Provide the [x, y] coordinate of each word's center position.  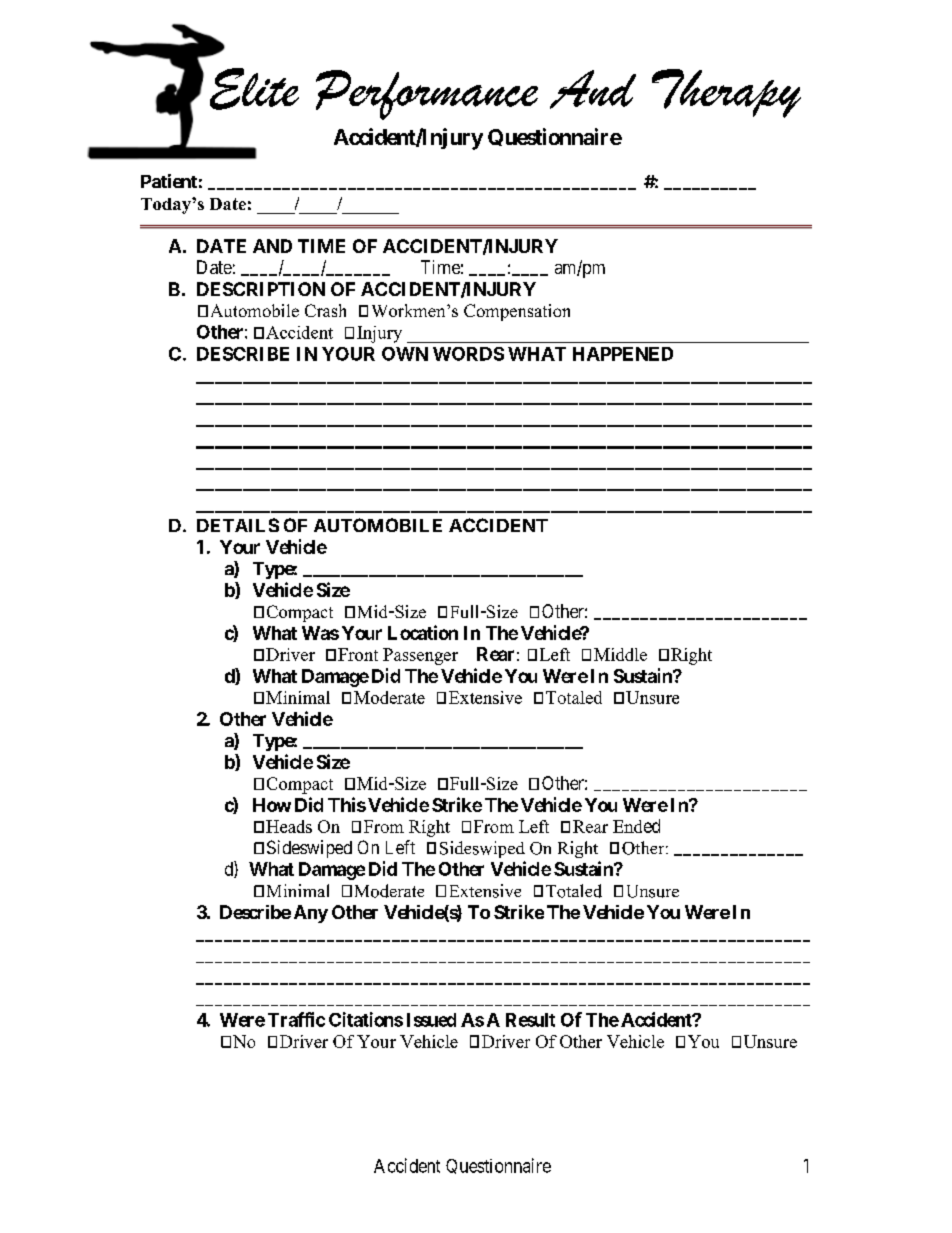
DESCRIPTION [261, 289]
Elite [254, 89]
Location [423, 632]
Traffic [296, 1019]
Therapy [726, 93]
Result [530, 1020]
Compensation [517, 312]
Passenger [420, 656]
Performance [427, 95]
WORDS [468, 354]
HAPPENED [623, 354]
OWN [405, 354]
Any [311, 914]
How [272, 805]
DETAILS [238, 525]
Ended [636, 826]
